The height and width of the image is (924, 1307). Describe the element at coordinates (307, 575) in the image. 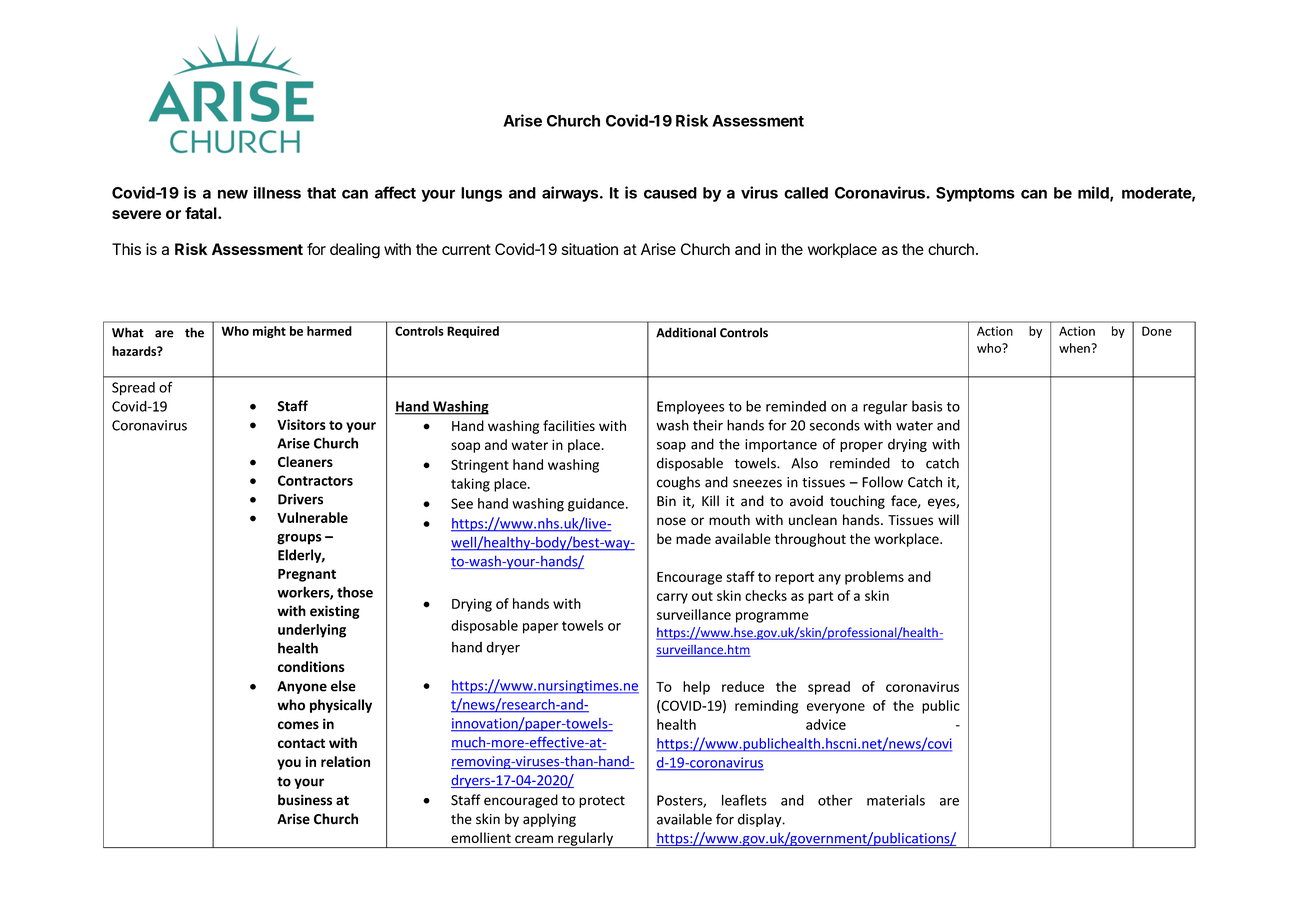

I see `Pregnant` at that location.
